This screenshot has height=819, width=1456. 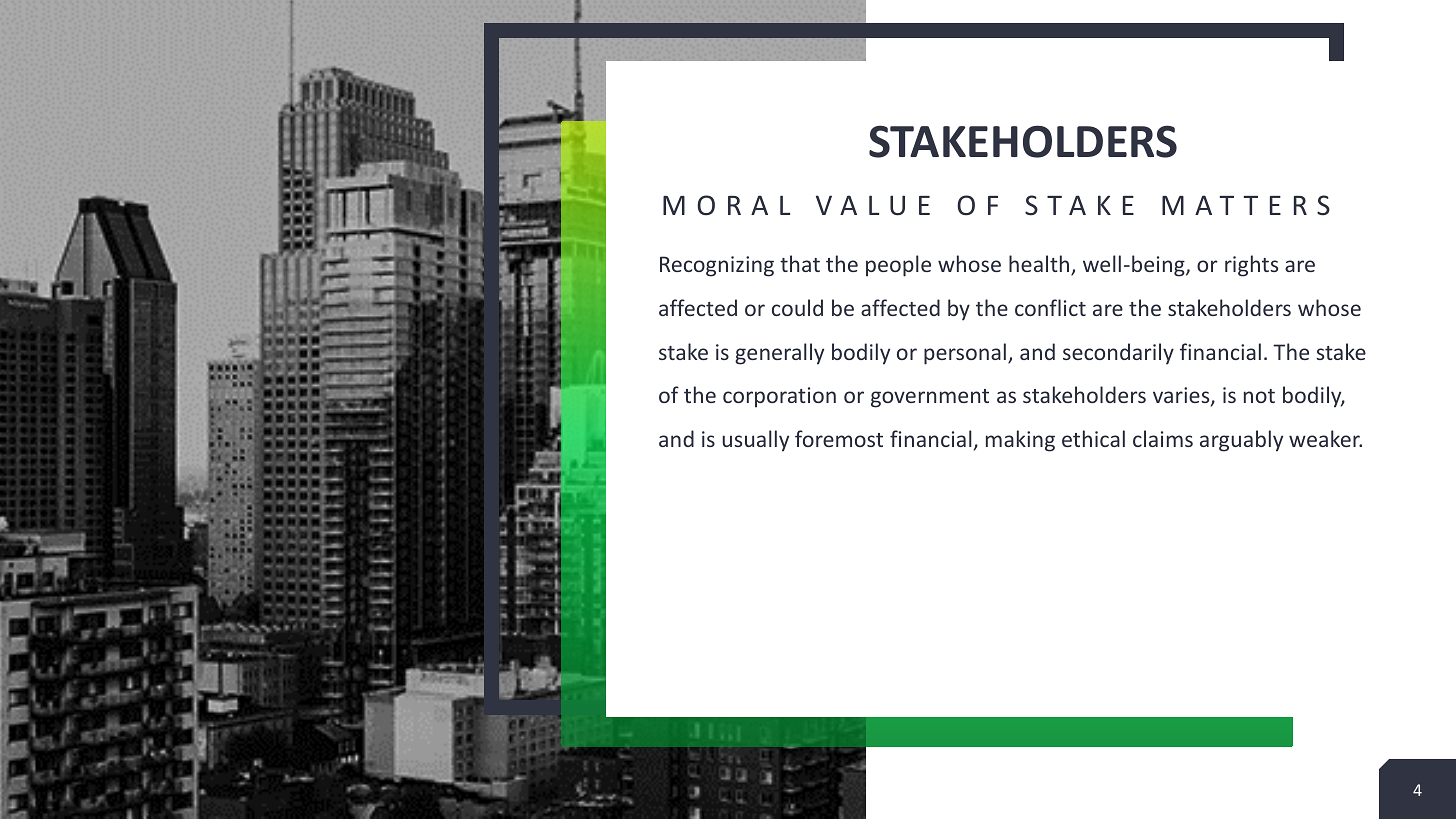 What do you see at coordinates (1040, 265) in the screenshot?
I see `health` at bounding box center [1040, 265].
